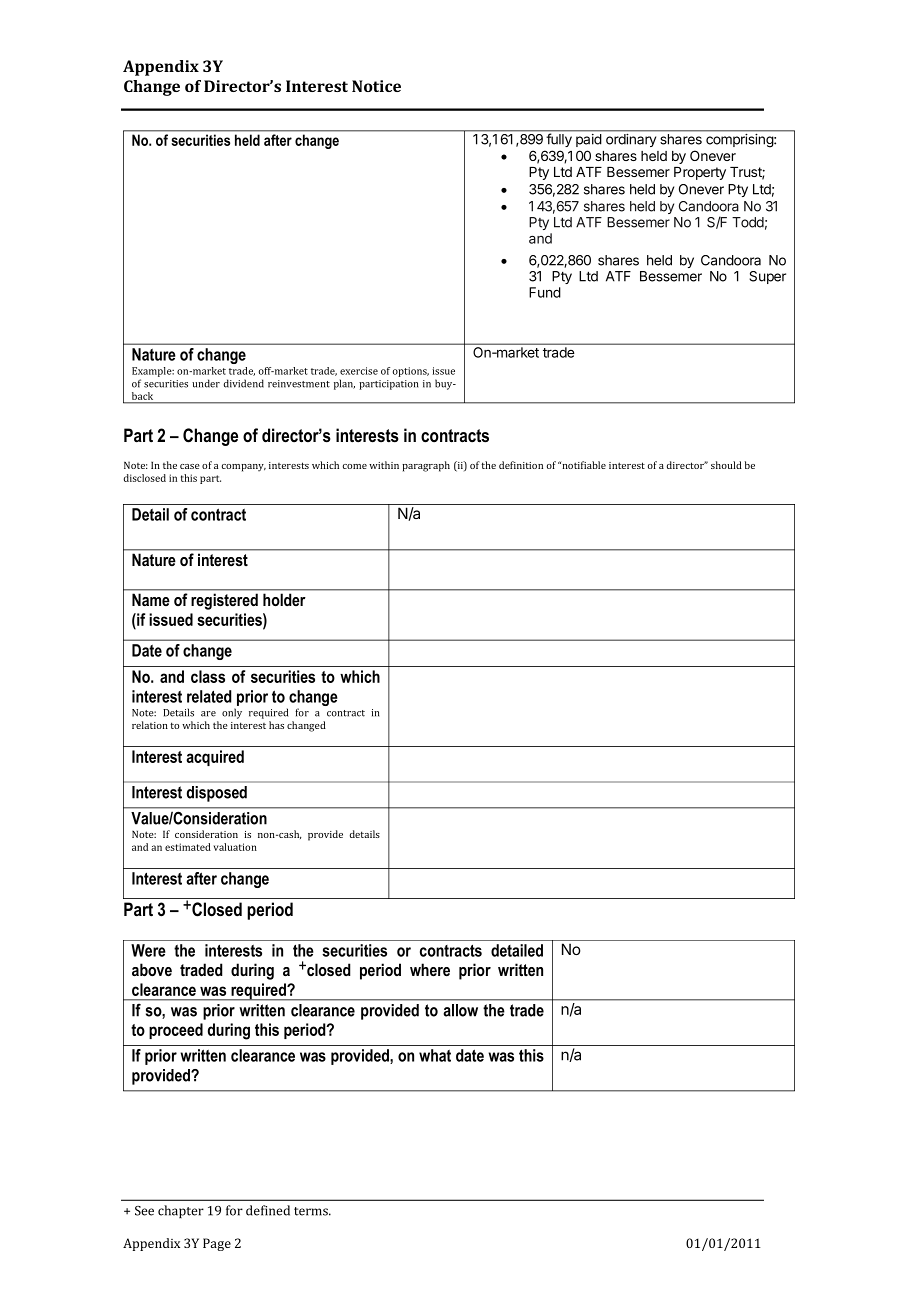 This image has height=1307, width=924. What do you see at coordinates (700, 173) in the image?
I see `Property` at bounding box center [700, 173].
